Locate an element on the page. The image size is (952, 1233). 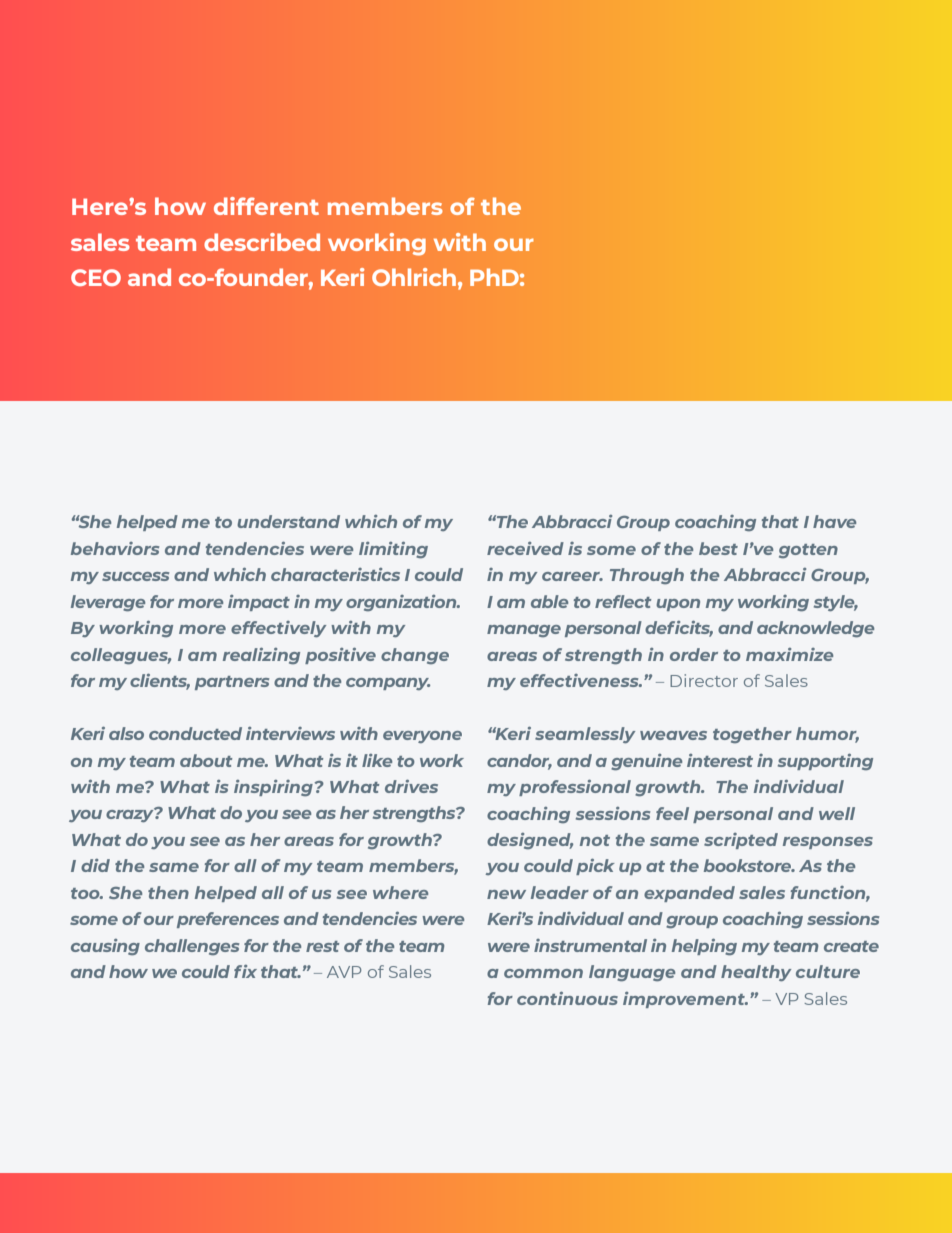
described is located at coordinates (262, 242).
